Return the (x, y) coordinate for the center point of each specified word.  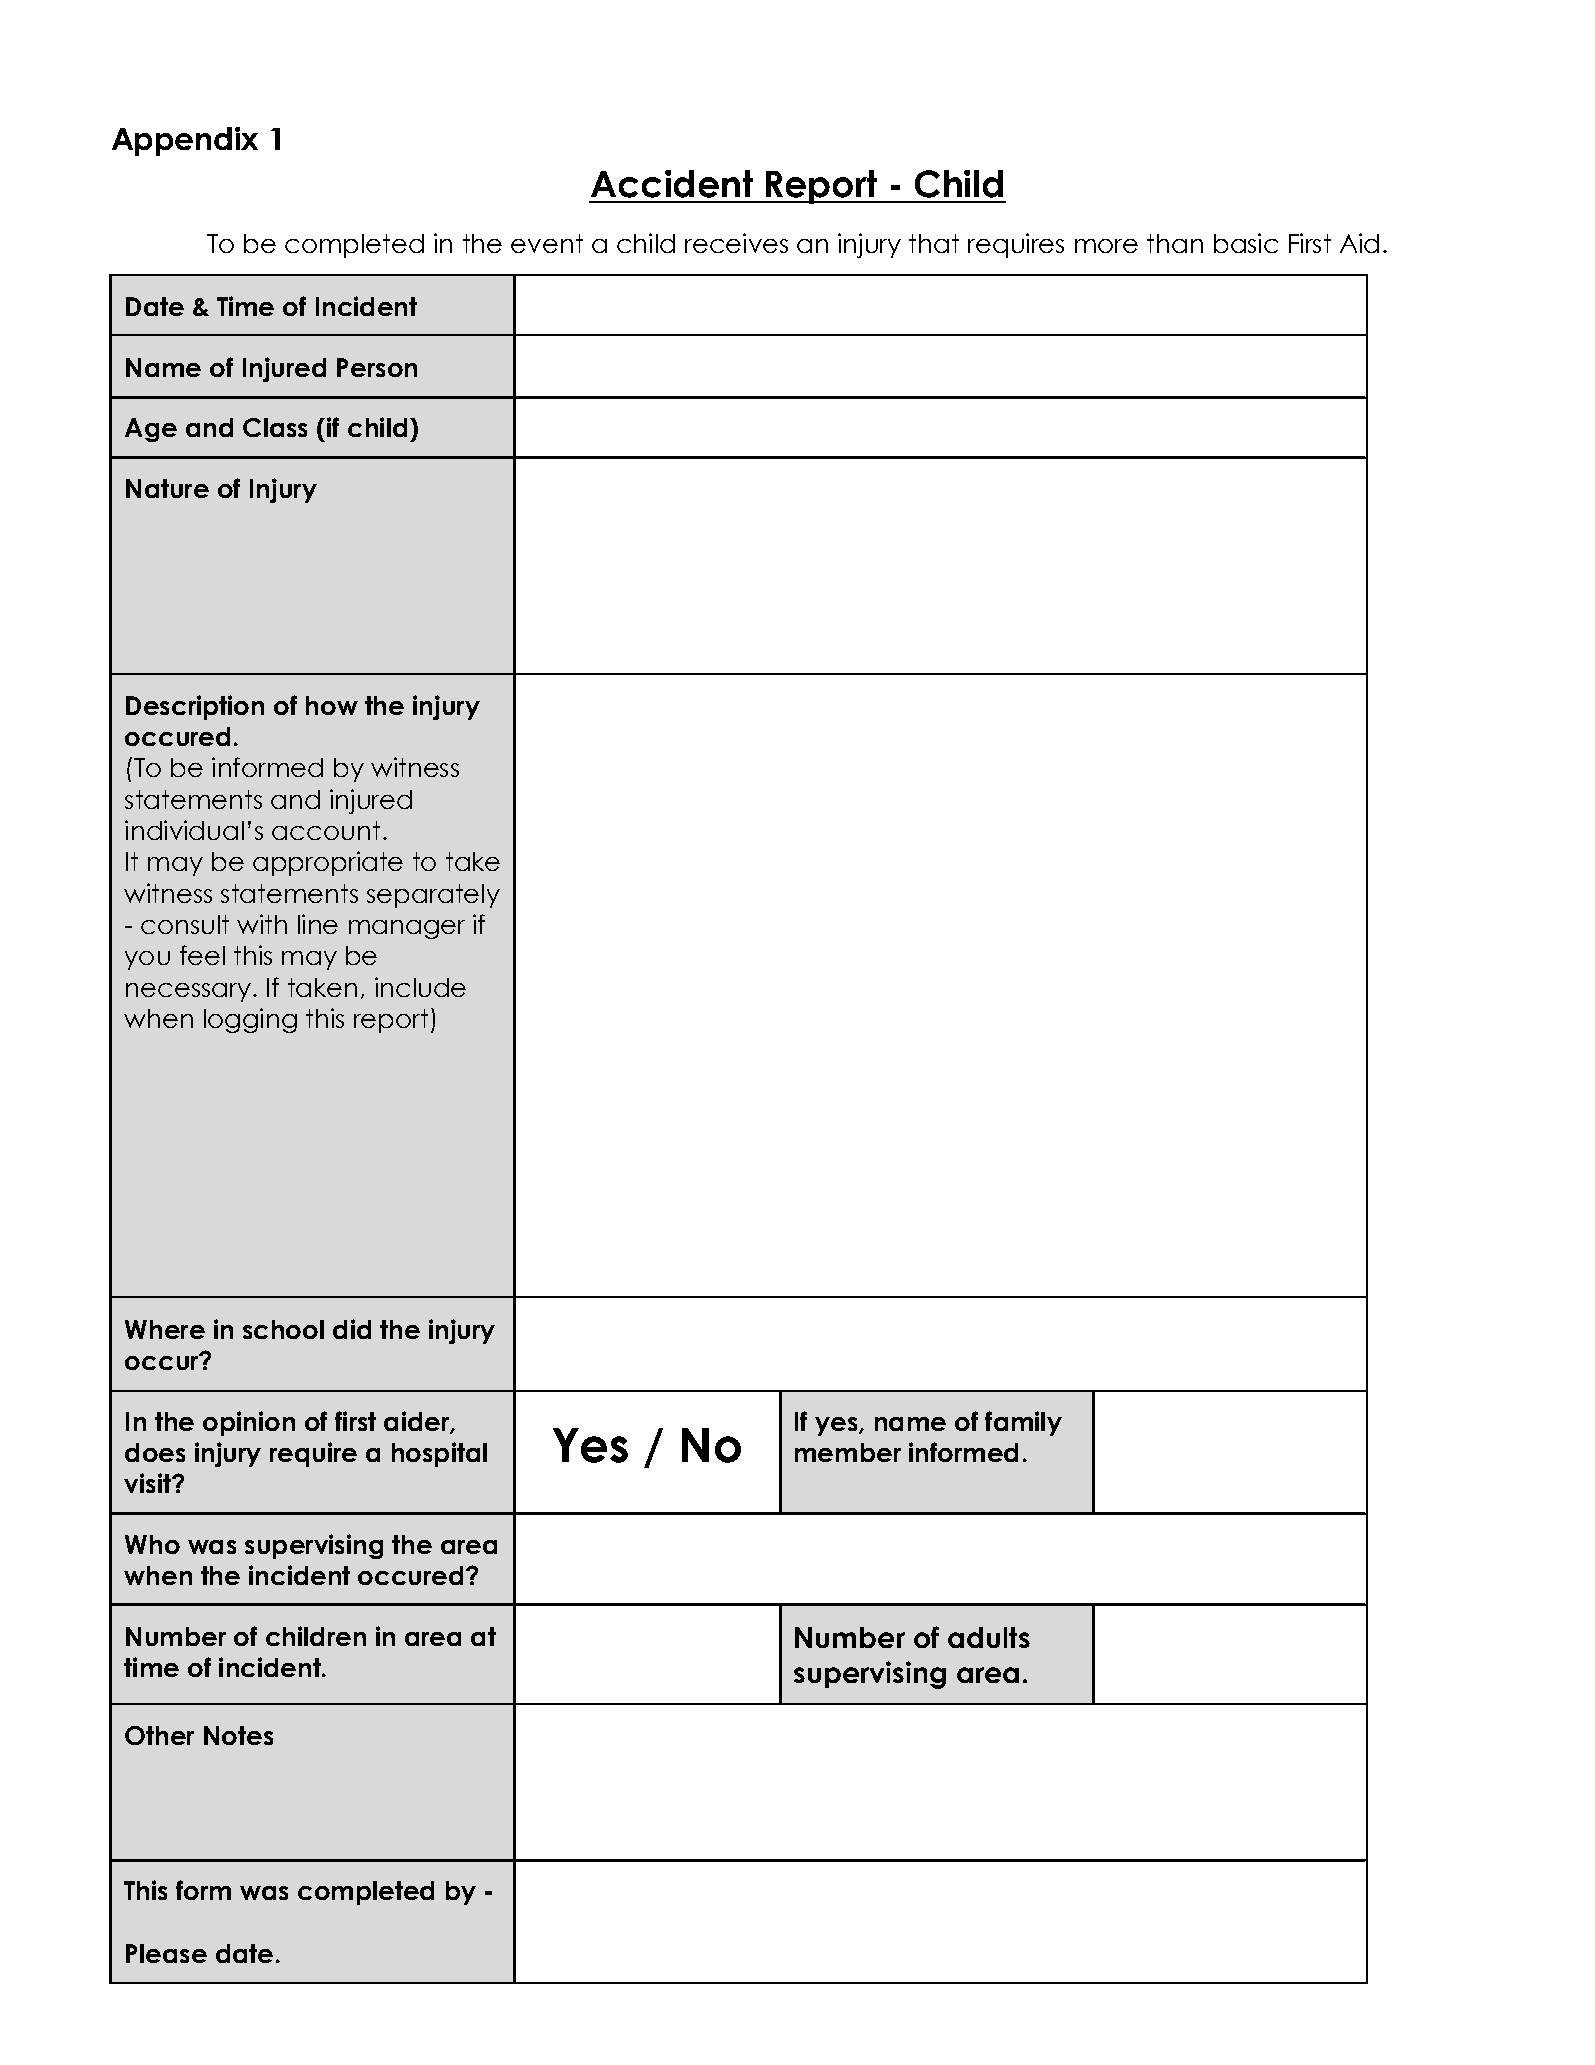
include (420, 987)
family (1023, 1423)
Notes (238, 1735)
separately (433, 896)
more (1106, 246)
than (1175, 243)
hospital (439, 1454)
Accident (672, 184)
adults (989, 1637)
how (332, 705)
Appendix (185, 141)
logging (250, 1020)
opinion (249, 1423)
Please (166, 1953)
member (848, 1452)
